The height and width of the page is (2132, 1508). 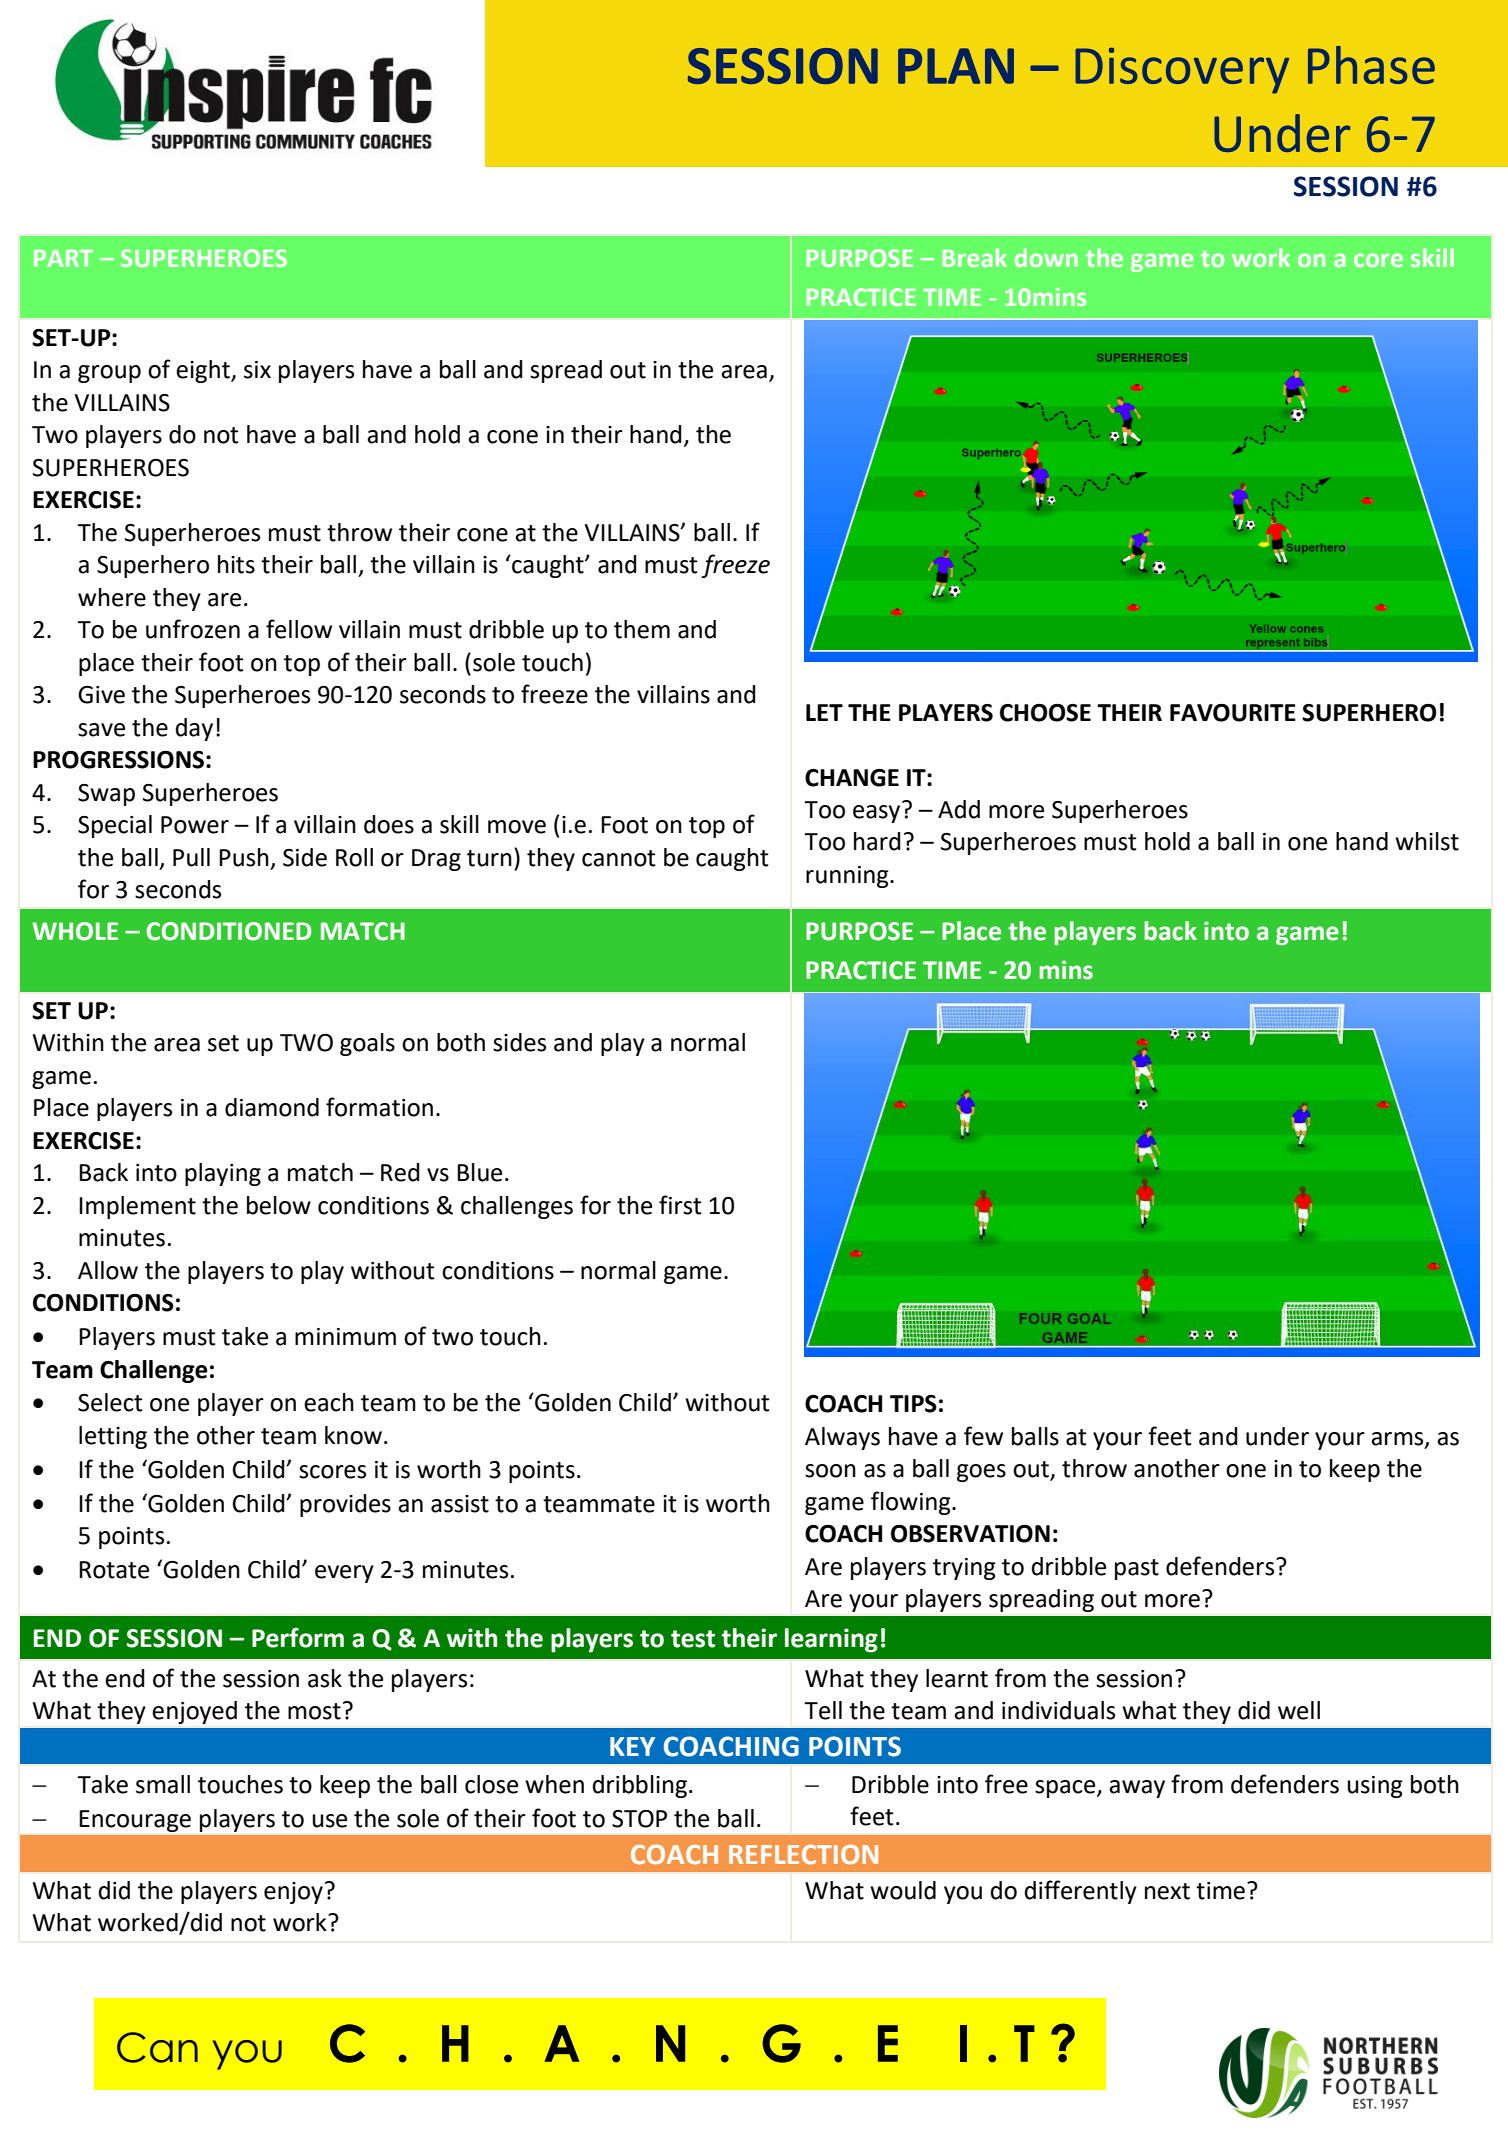 I want to click on CHANGE, so click(x=852, y=778).
